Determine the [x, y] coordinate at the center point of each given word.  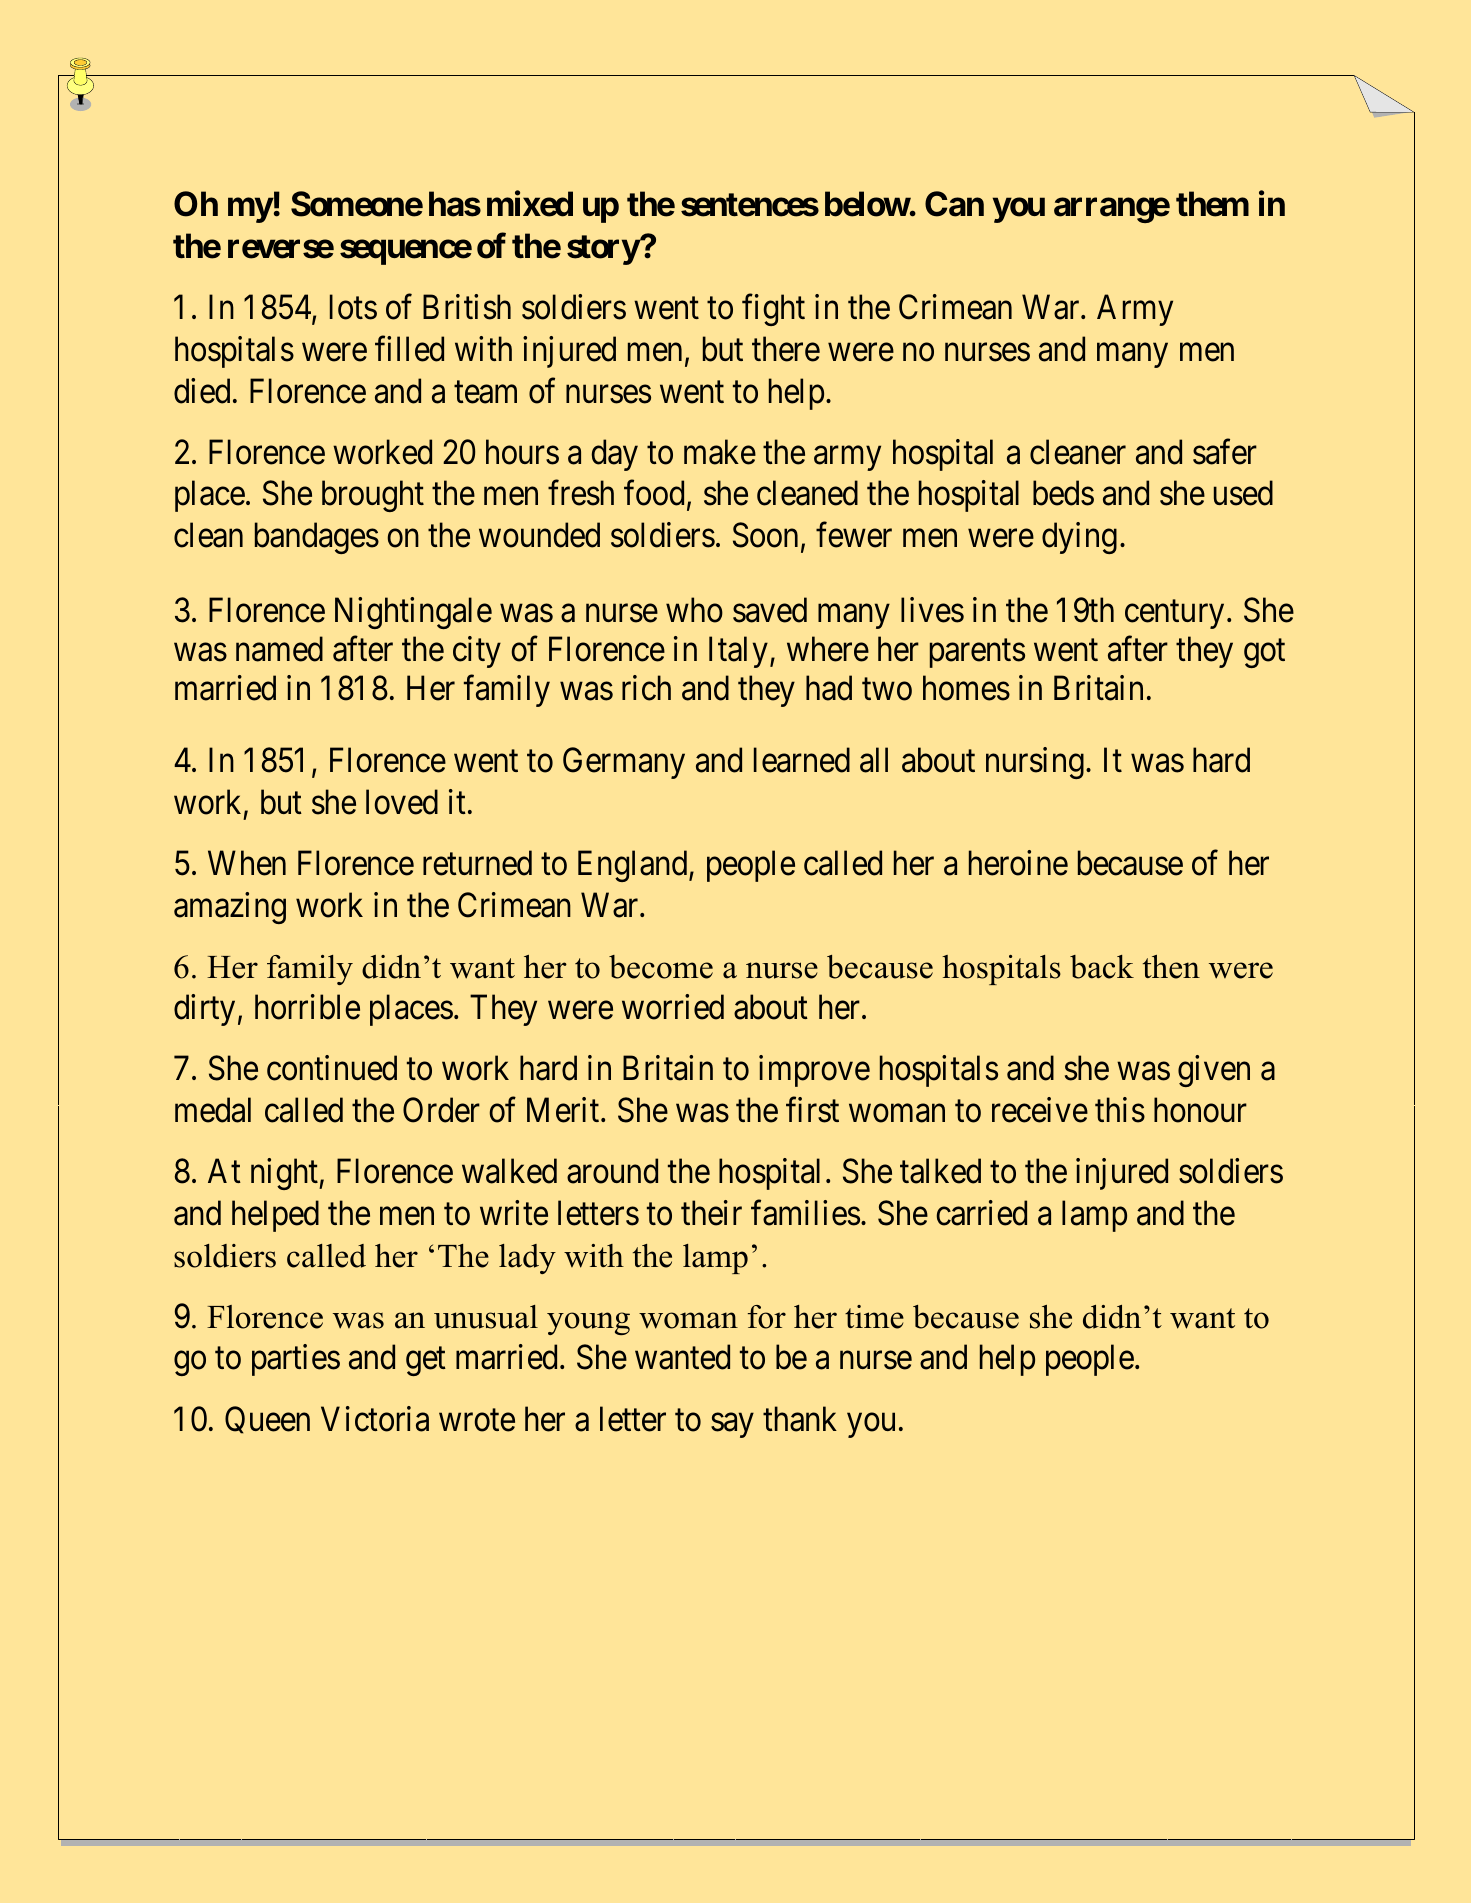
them [1212, 204]
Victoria [375, 1419]
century [1174, 615]
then [1171, 967]
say [732, 1425]
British [467, 307]
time [874, 1317]
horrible [307, 1007]
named [279, 649]
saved [770, 610]
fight [773, 310]
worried [673, 1007]
